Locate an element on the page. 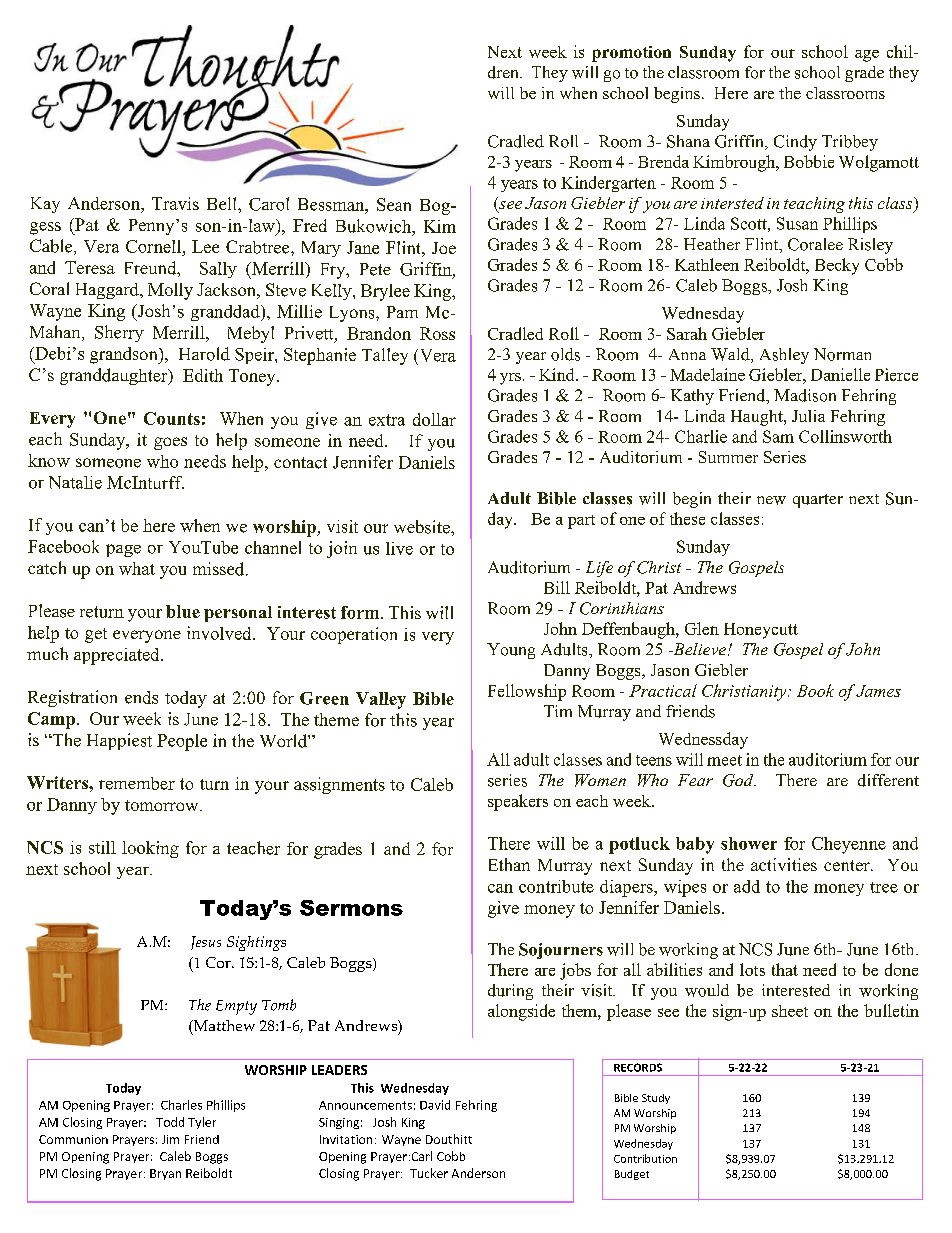  blue is located at coordinates (183, 611).
